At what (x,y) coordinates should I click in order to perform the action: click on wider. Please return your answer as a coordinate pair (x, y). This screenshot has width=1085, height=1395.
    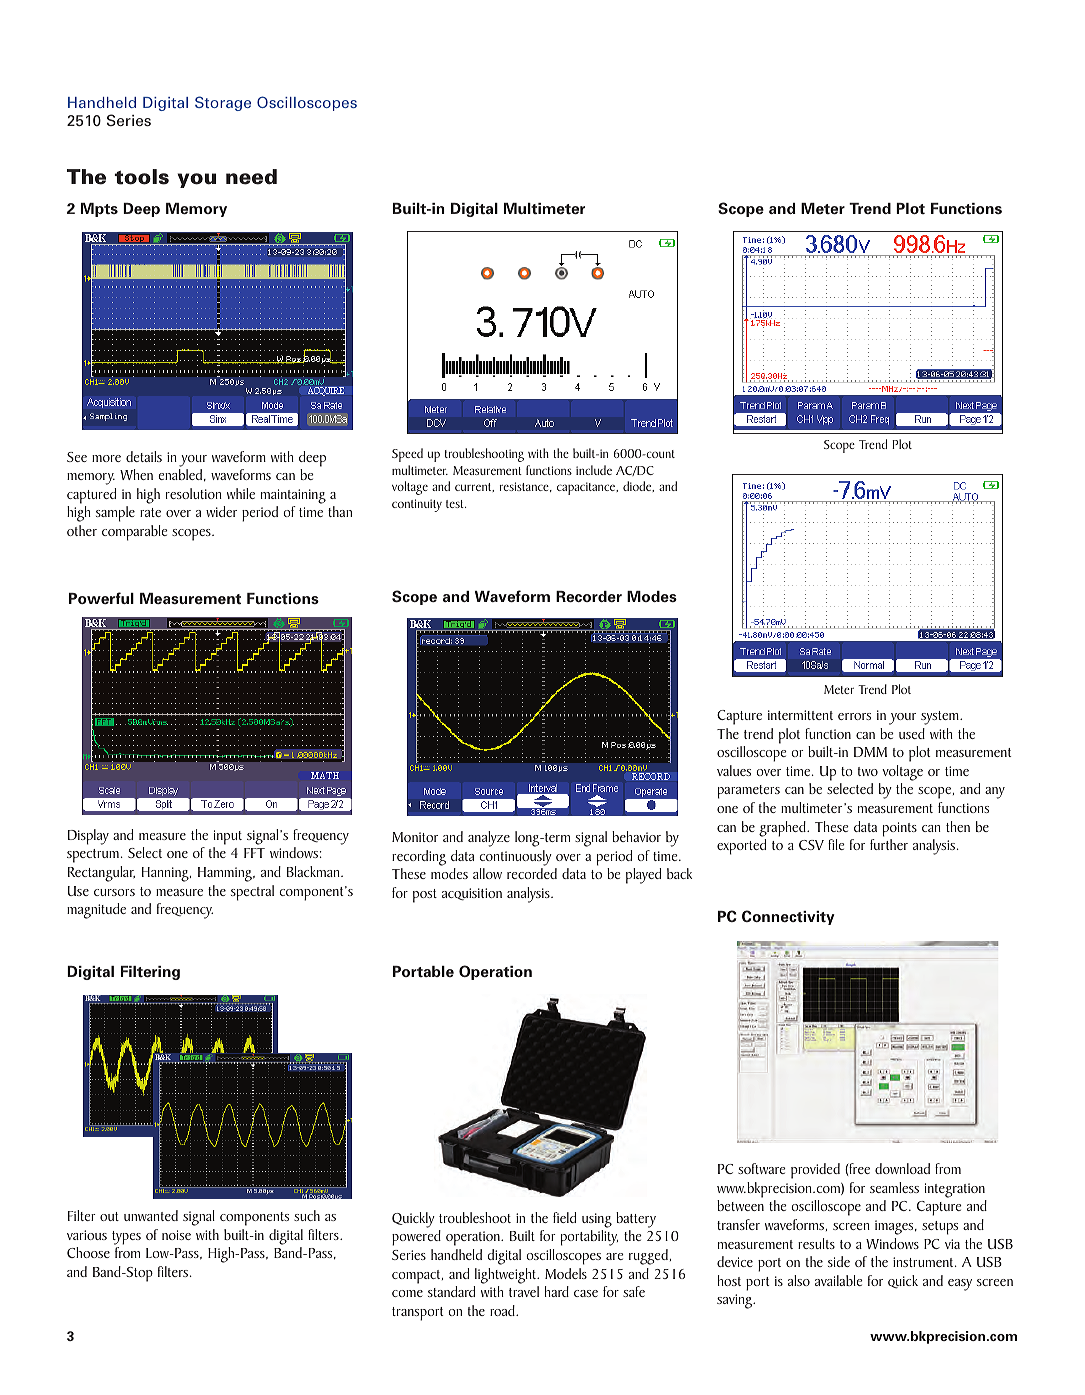
    Looking at the image, I should click on (221, 511).
